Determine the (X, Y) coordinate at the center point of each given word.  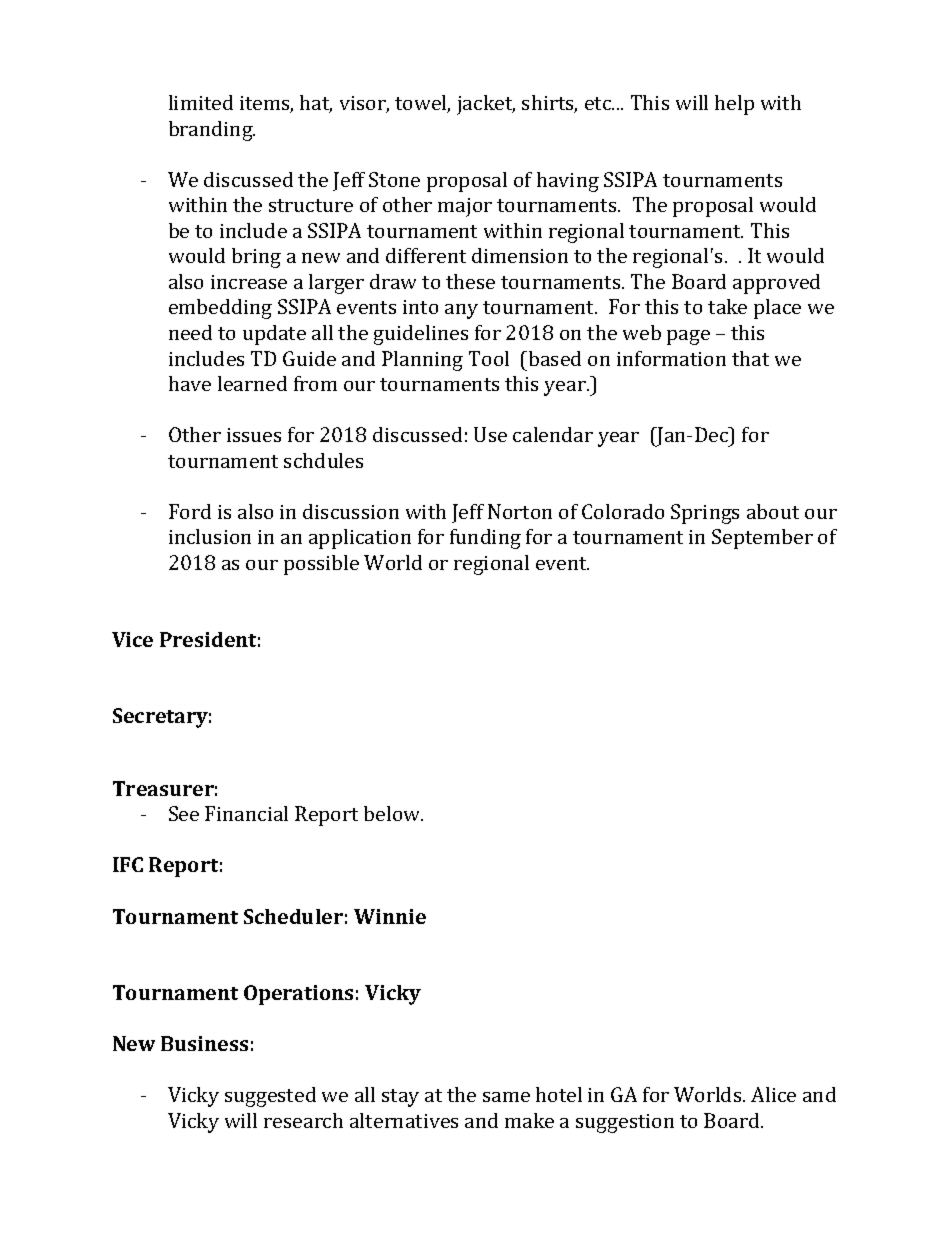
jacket (486, 105)
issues (254, 435)
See (184, 813)
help (734, 105)
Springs (705, 514)
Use (490, 434)
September (762, 539)
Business (204, 1043)
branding (212, 131)
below (393, 813)
